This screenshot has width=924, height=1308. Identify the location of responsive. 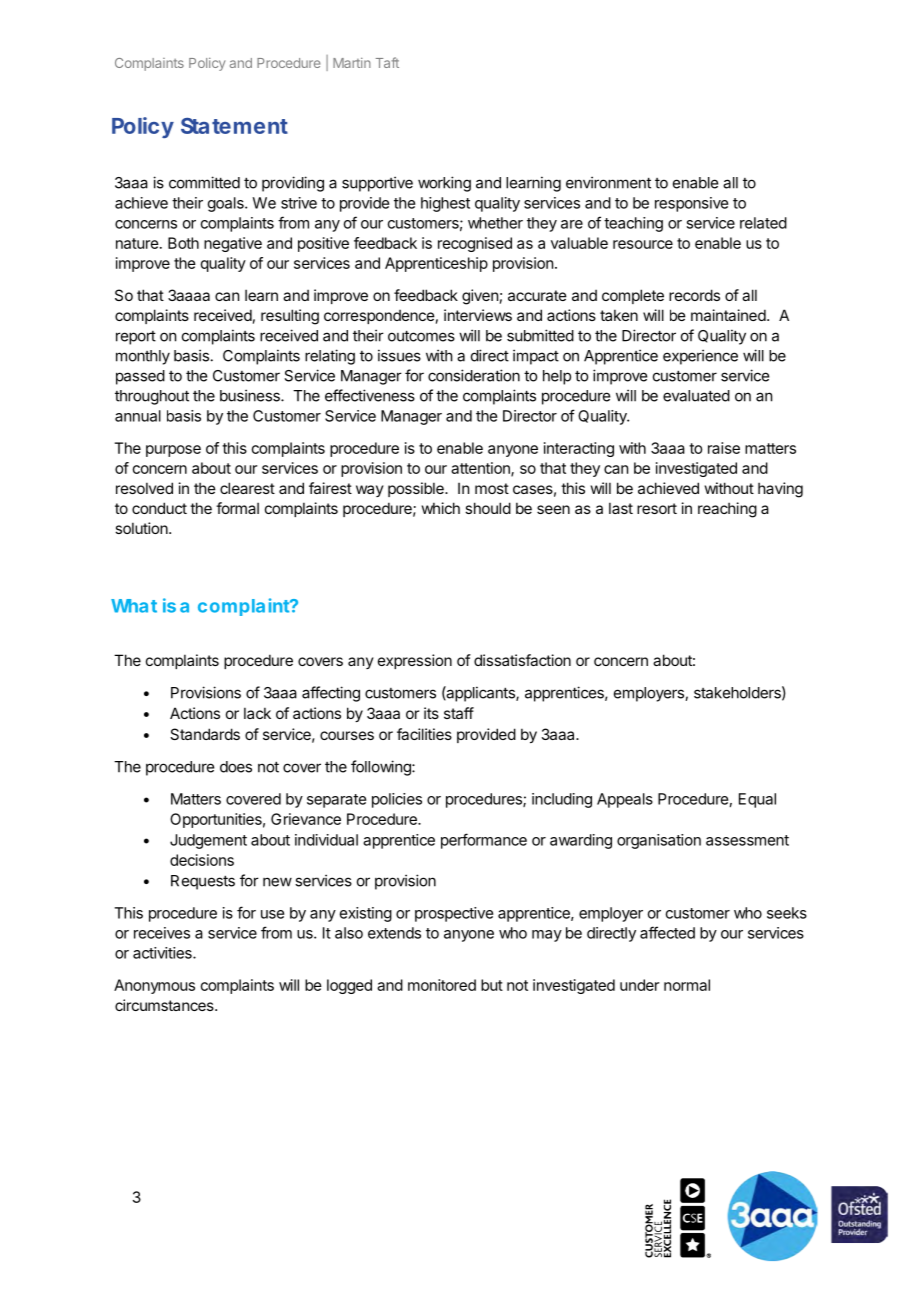
(691, 204).
